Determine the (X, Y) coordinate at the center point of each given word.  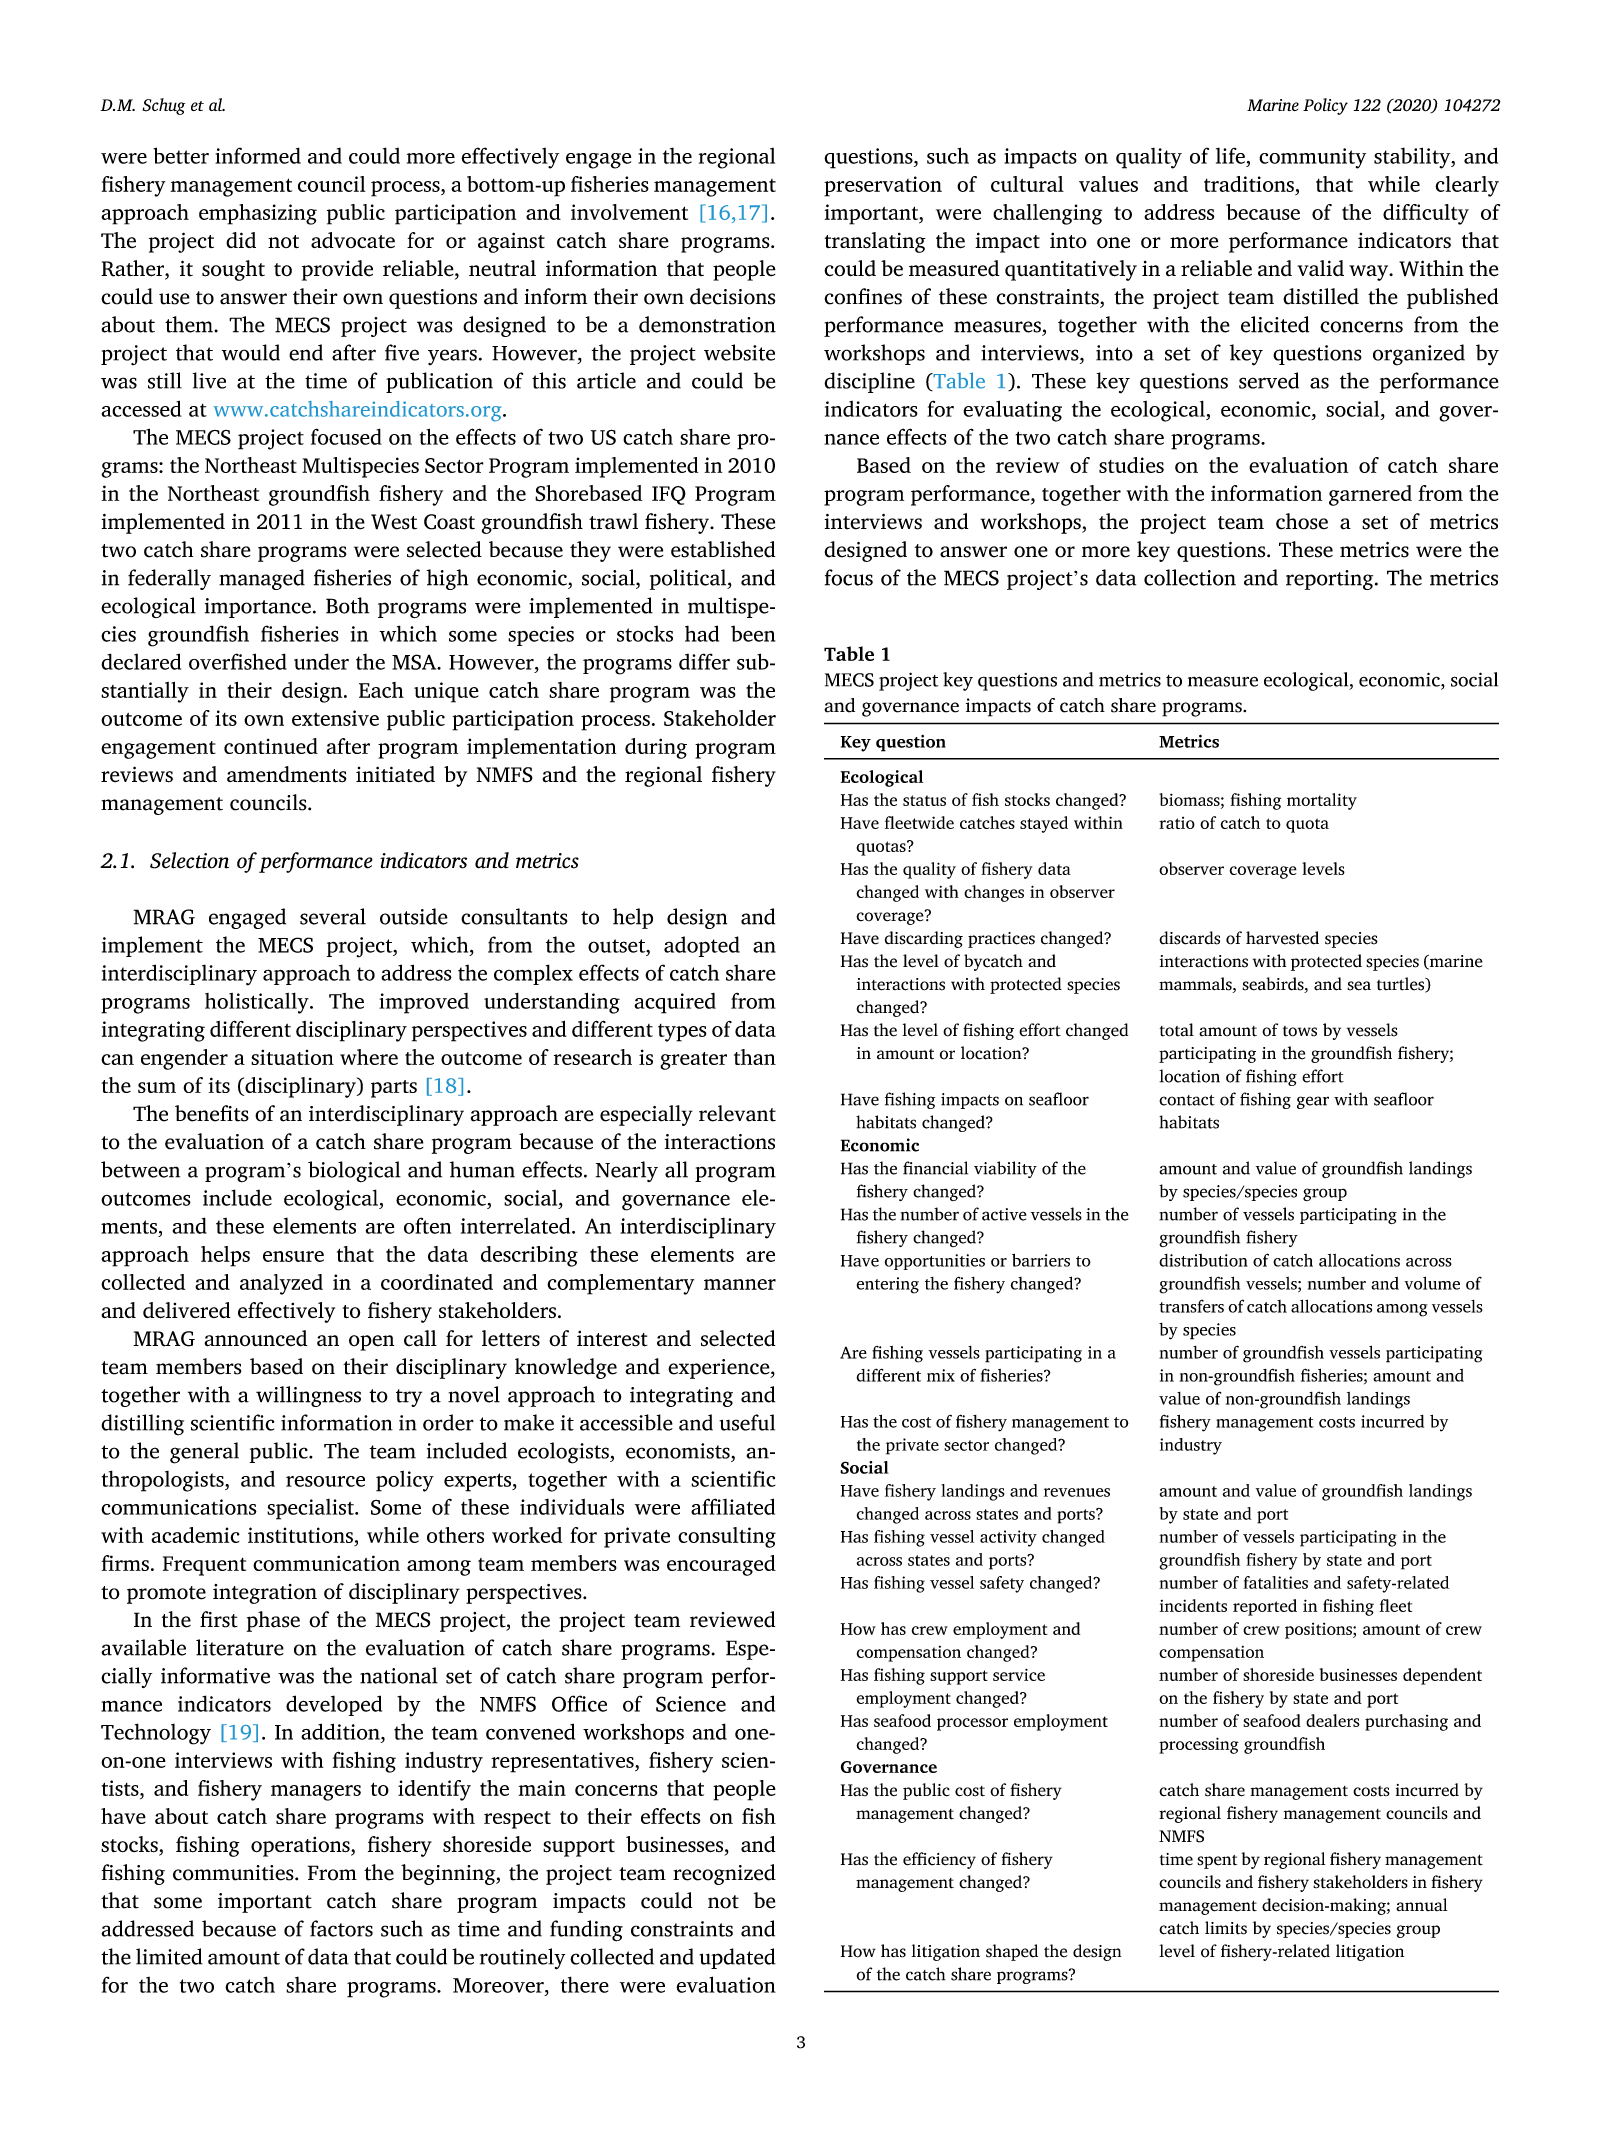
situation (292, 1057)
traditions (1249, 184)
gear (1313, 1102)
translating (875, 242)
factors (341, 1928)
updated (737, 1958)
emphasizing (258, 214)
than (755, 1057)
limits (1226, 1928)
